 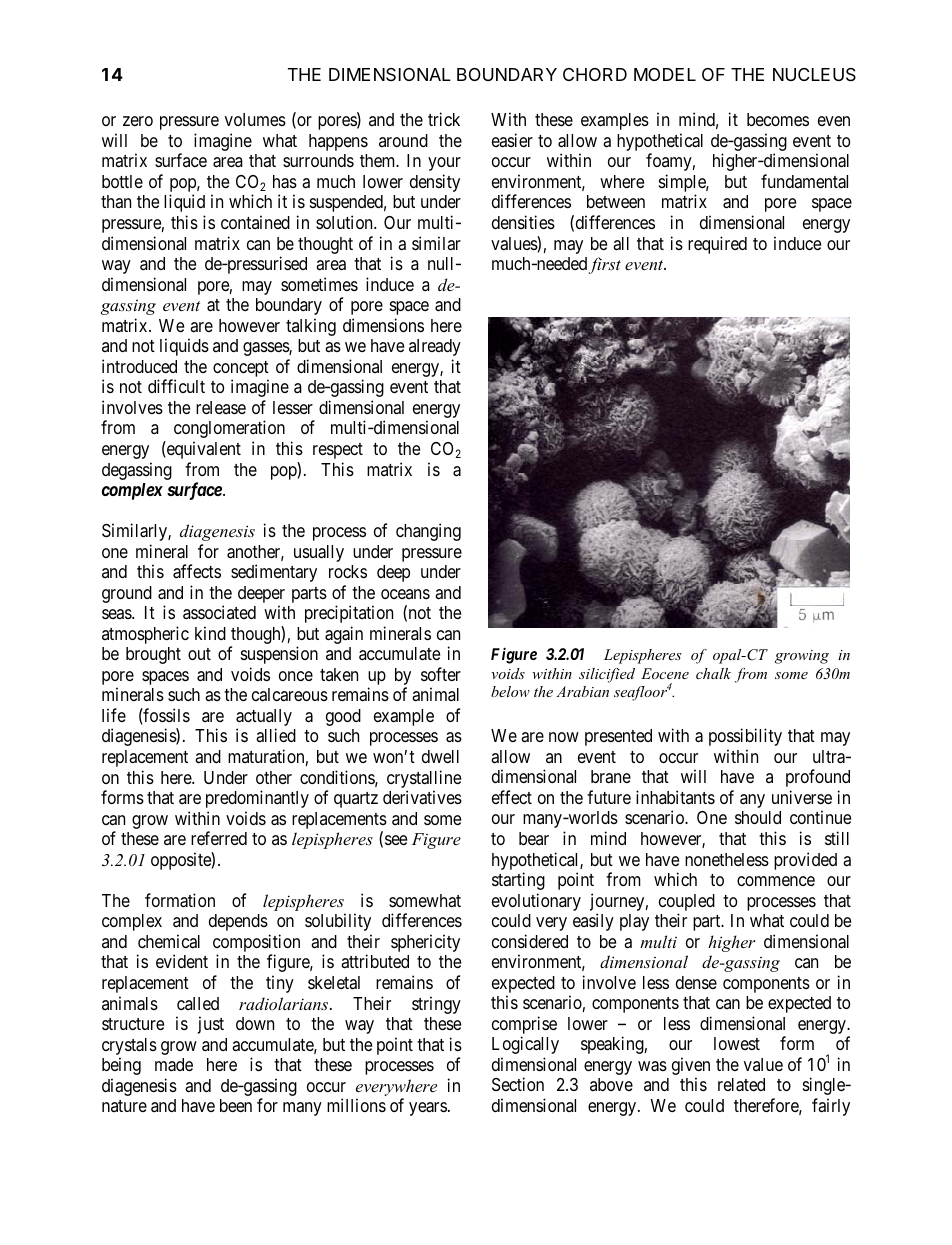 What do you see at coordinates (713, 673) in the document?
I see `chalk` at bounding box center [713, 673].
